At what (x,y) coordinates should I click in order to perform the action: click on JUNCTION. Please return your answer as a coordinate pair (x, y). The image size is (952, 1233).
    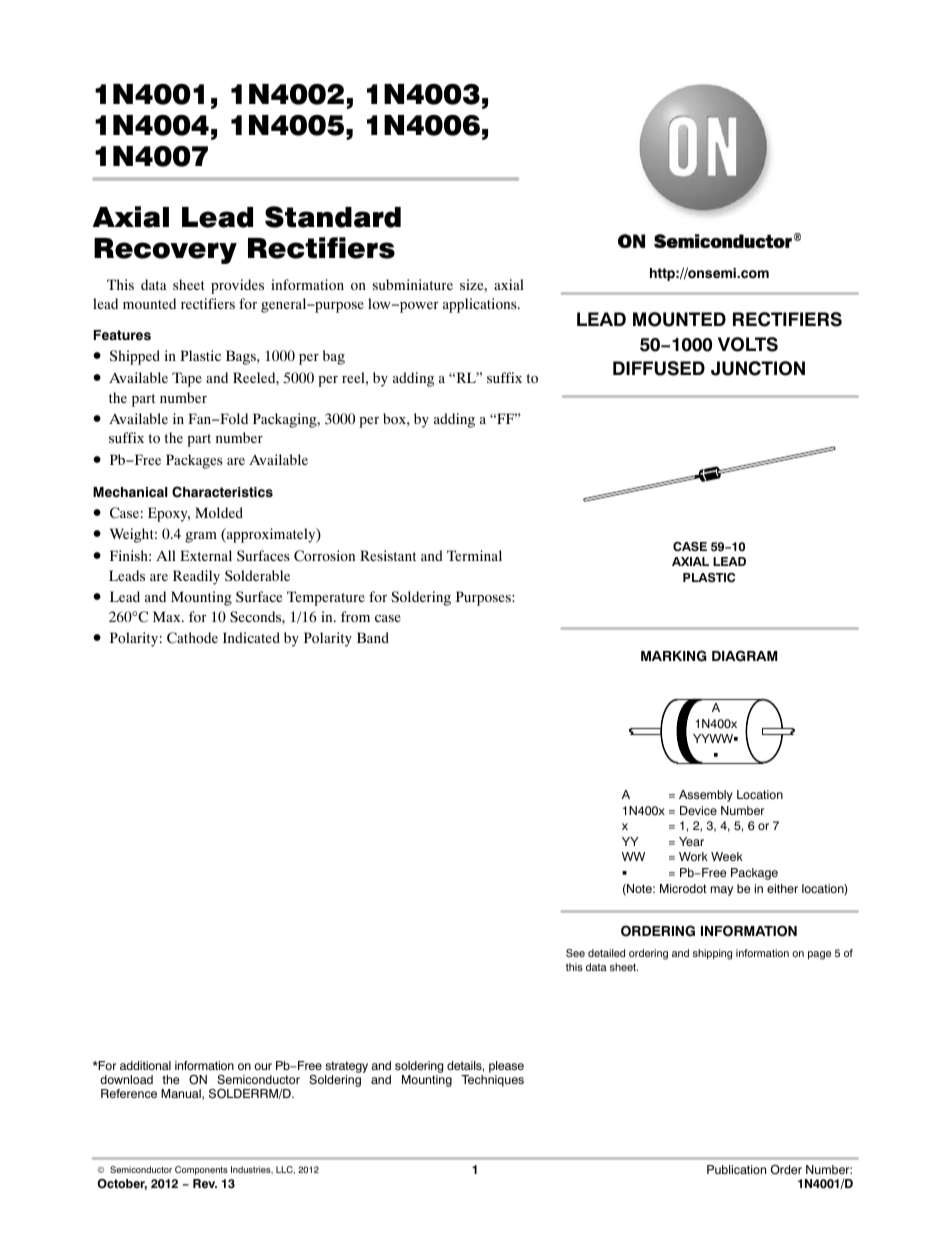
    Looking at the image, I should click on (758, 368).
